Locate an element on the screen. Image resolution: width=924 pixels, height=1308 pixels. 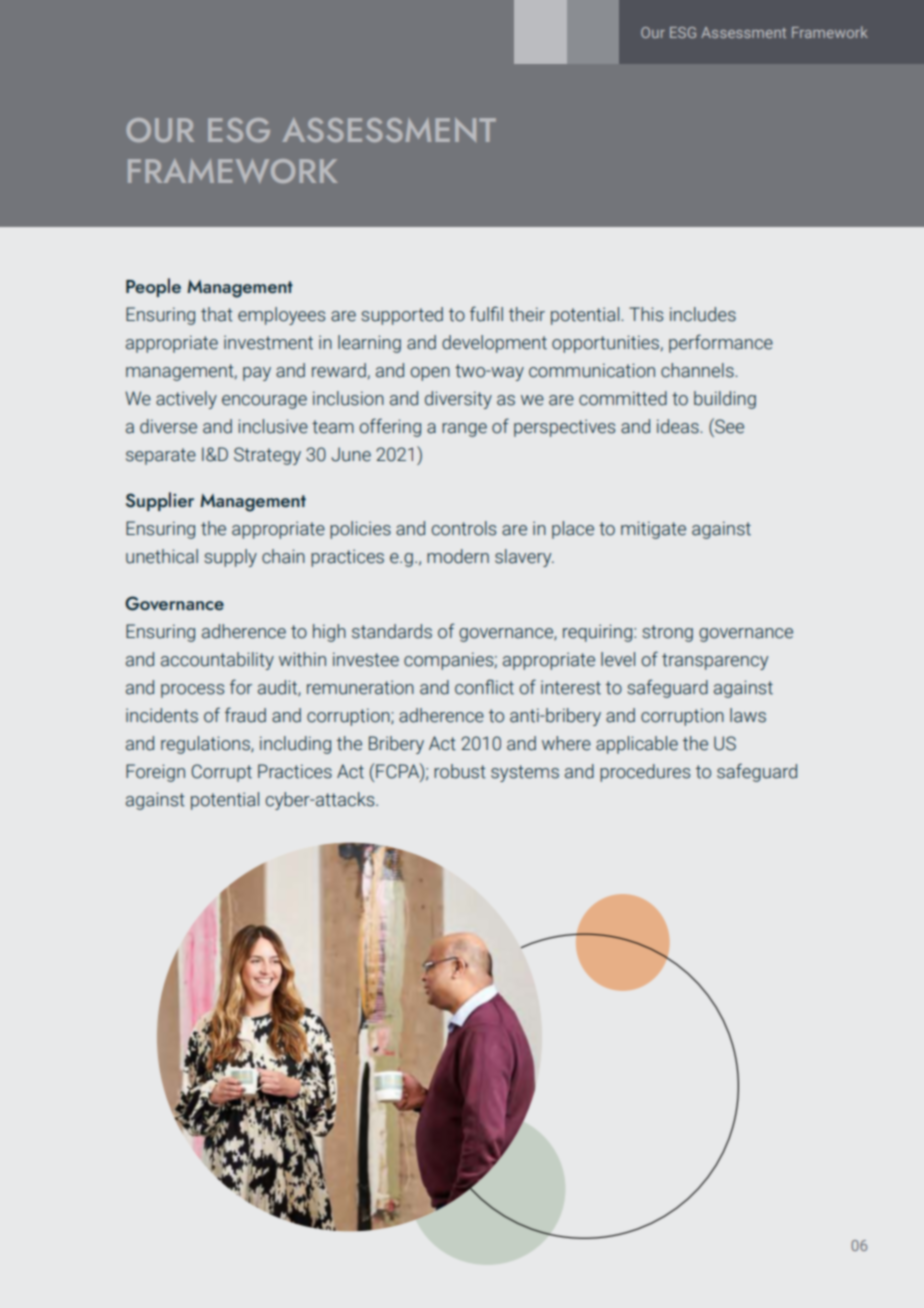
supply is located at coordinates (230, 558).
